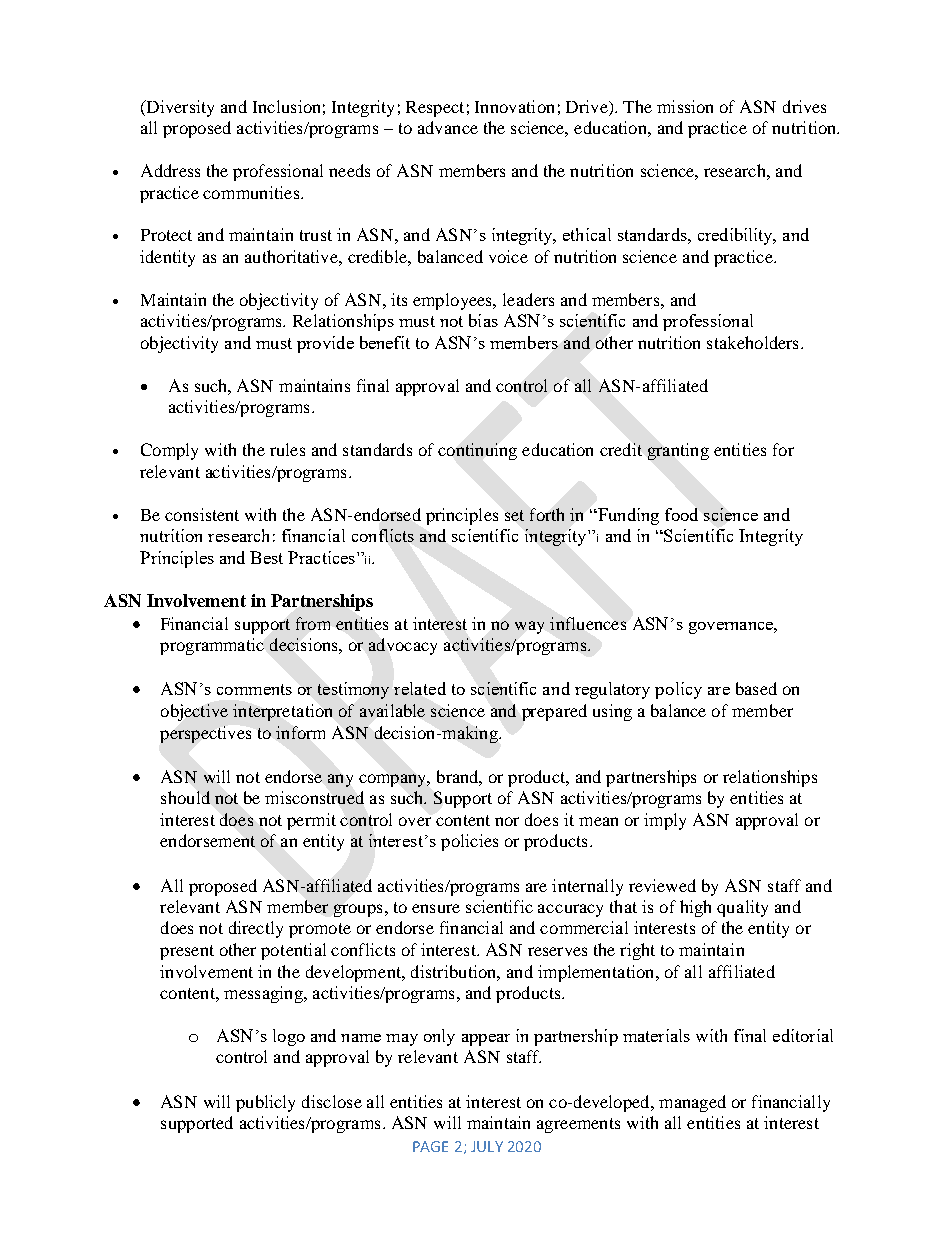 This screenshot has height=1233, width=952. Describe the element at coordinates (252, 192) in the screenshot. I see `communities` at that location.
